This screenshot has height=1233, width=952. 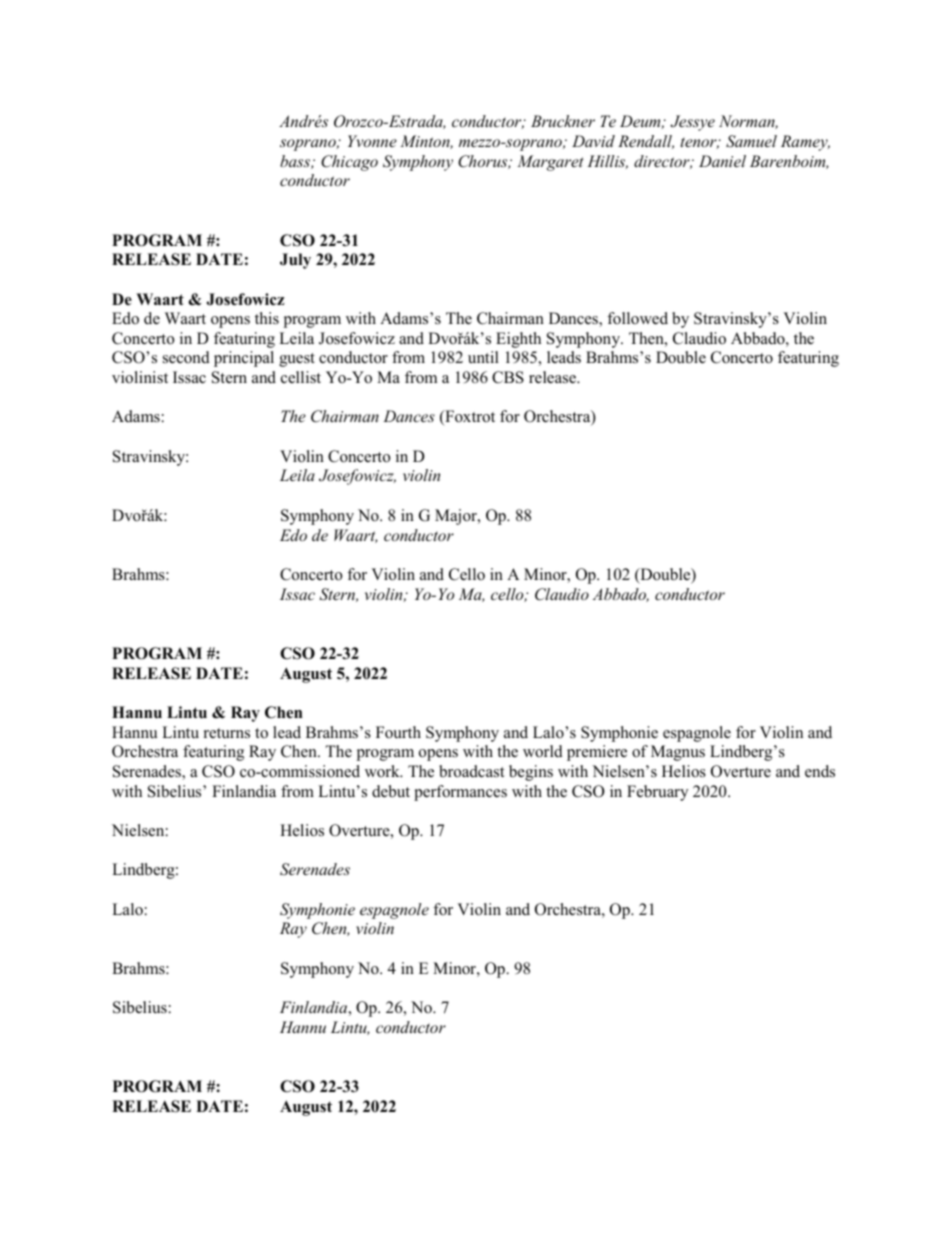 I want to click on begins, so click(x=531, y=773).
